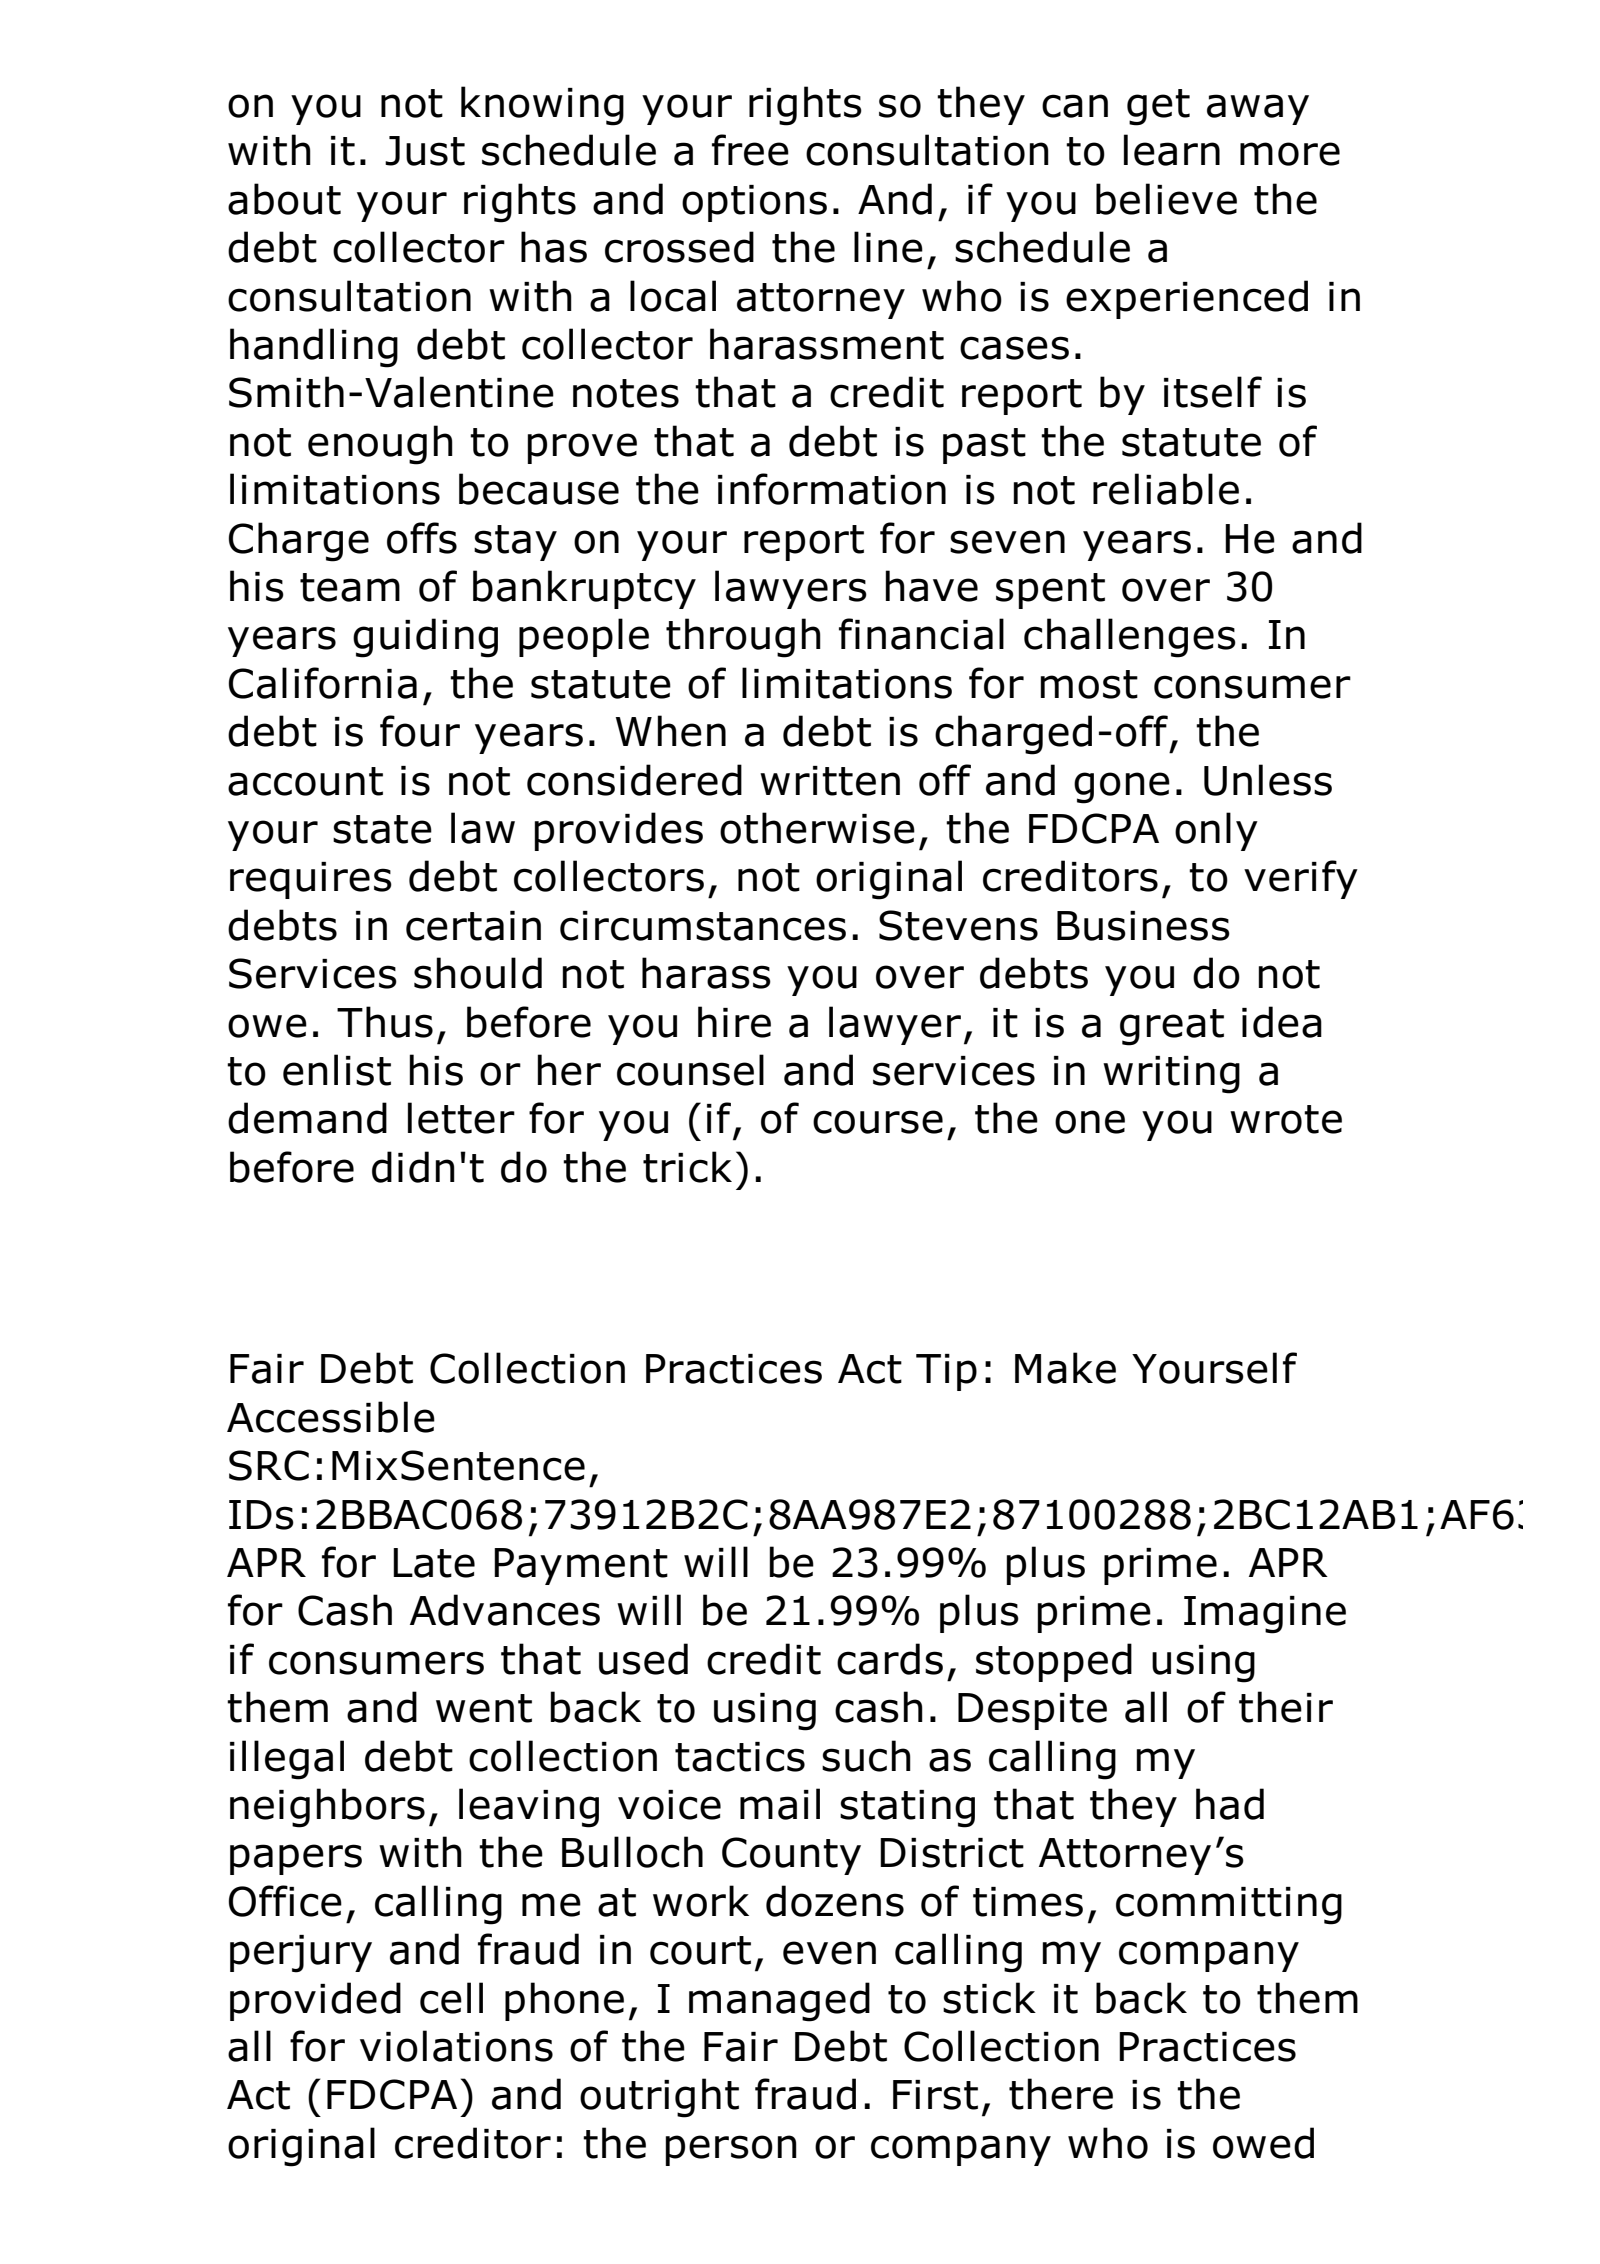  What do you see at coordinates (425, 151) in the image?
I see `Just` at bounding box center [425, 151].
